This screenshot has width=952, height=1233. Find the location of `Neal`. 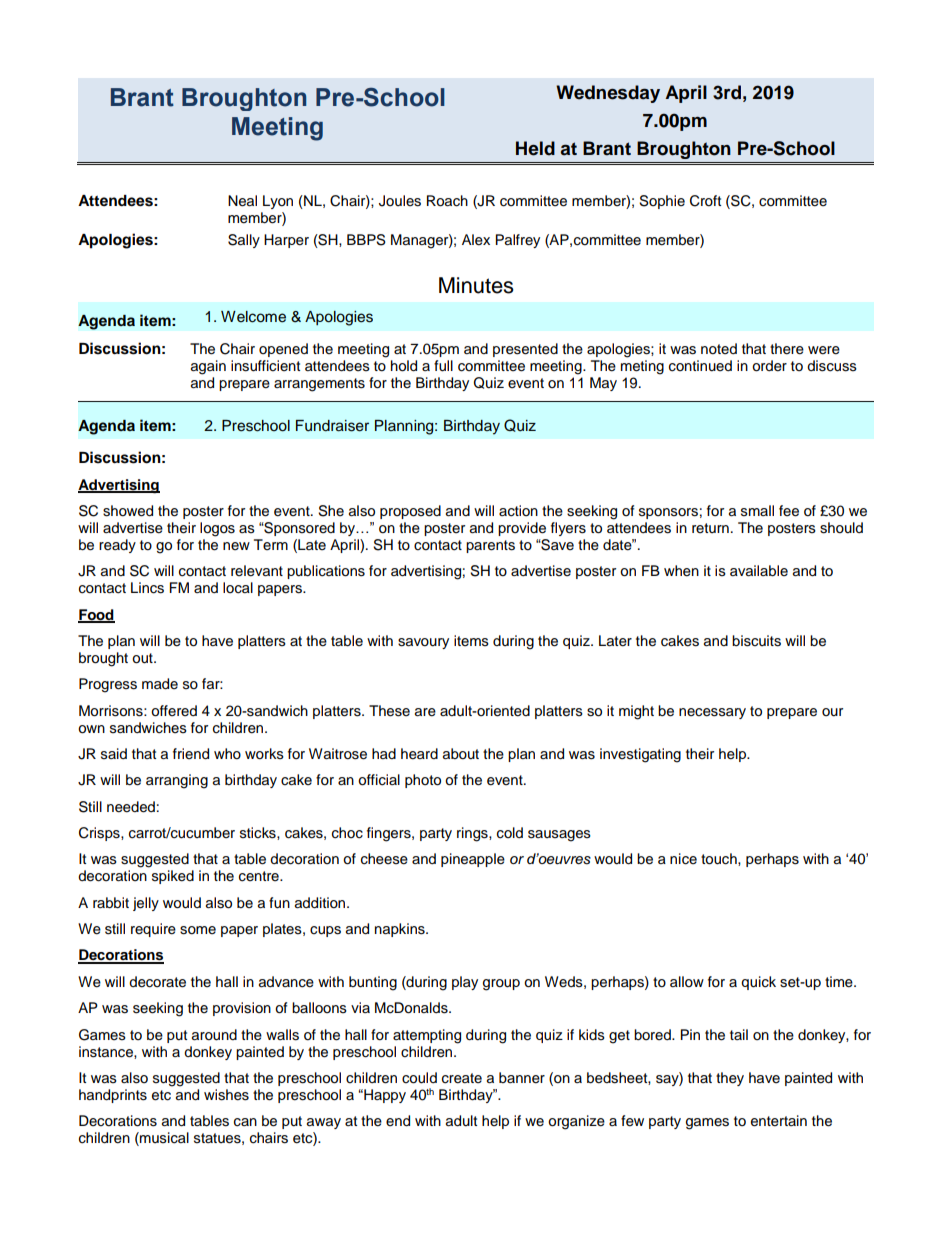

Neal is located at coordinates (242, 201).
